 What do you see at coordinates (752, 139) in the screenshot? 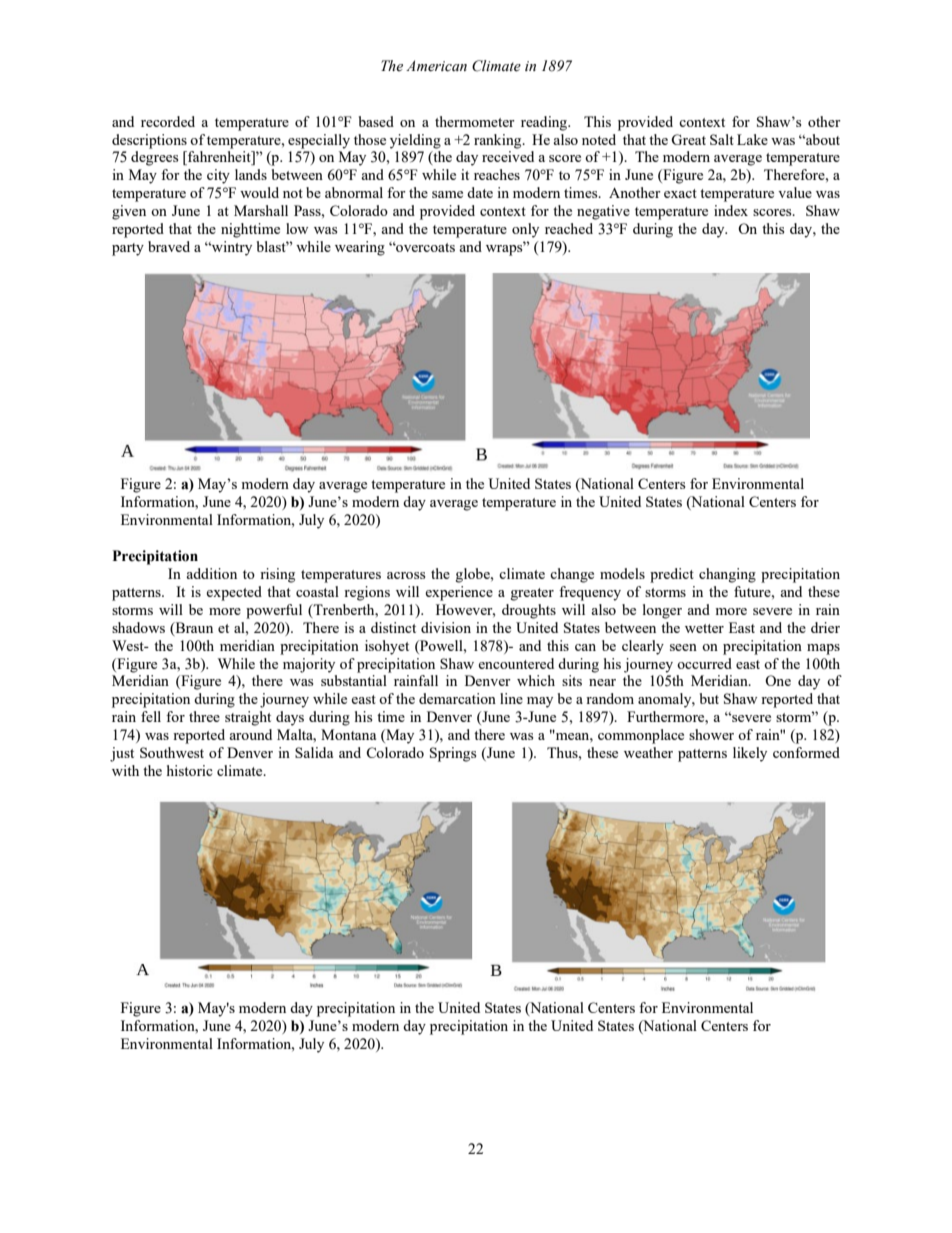
I see `Lake` at bounding box center [752, 139].
